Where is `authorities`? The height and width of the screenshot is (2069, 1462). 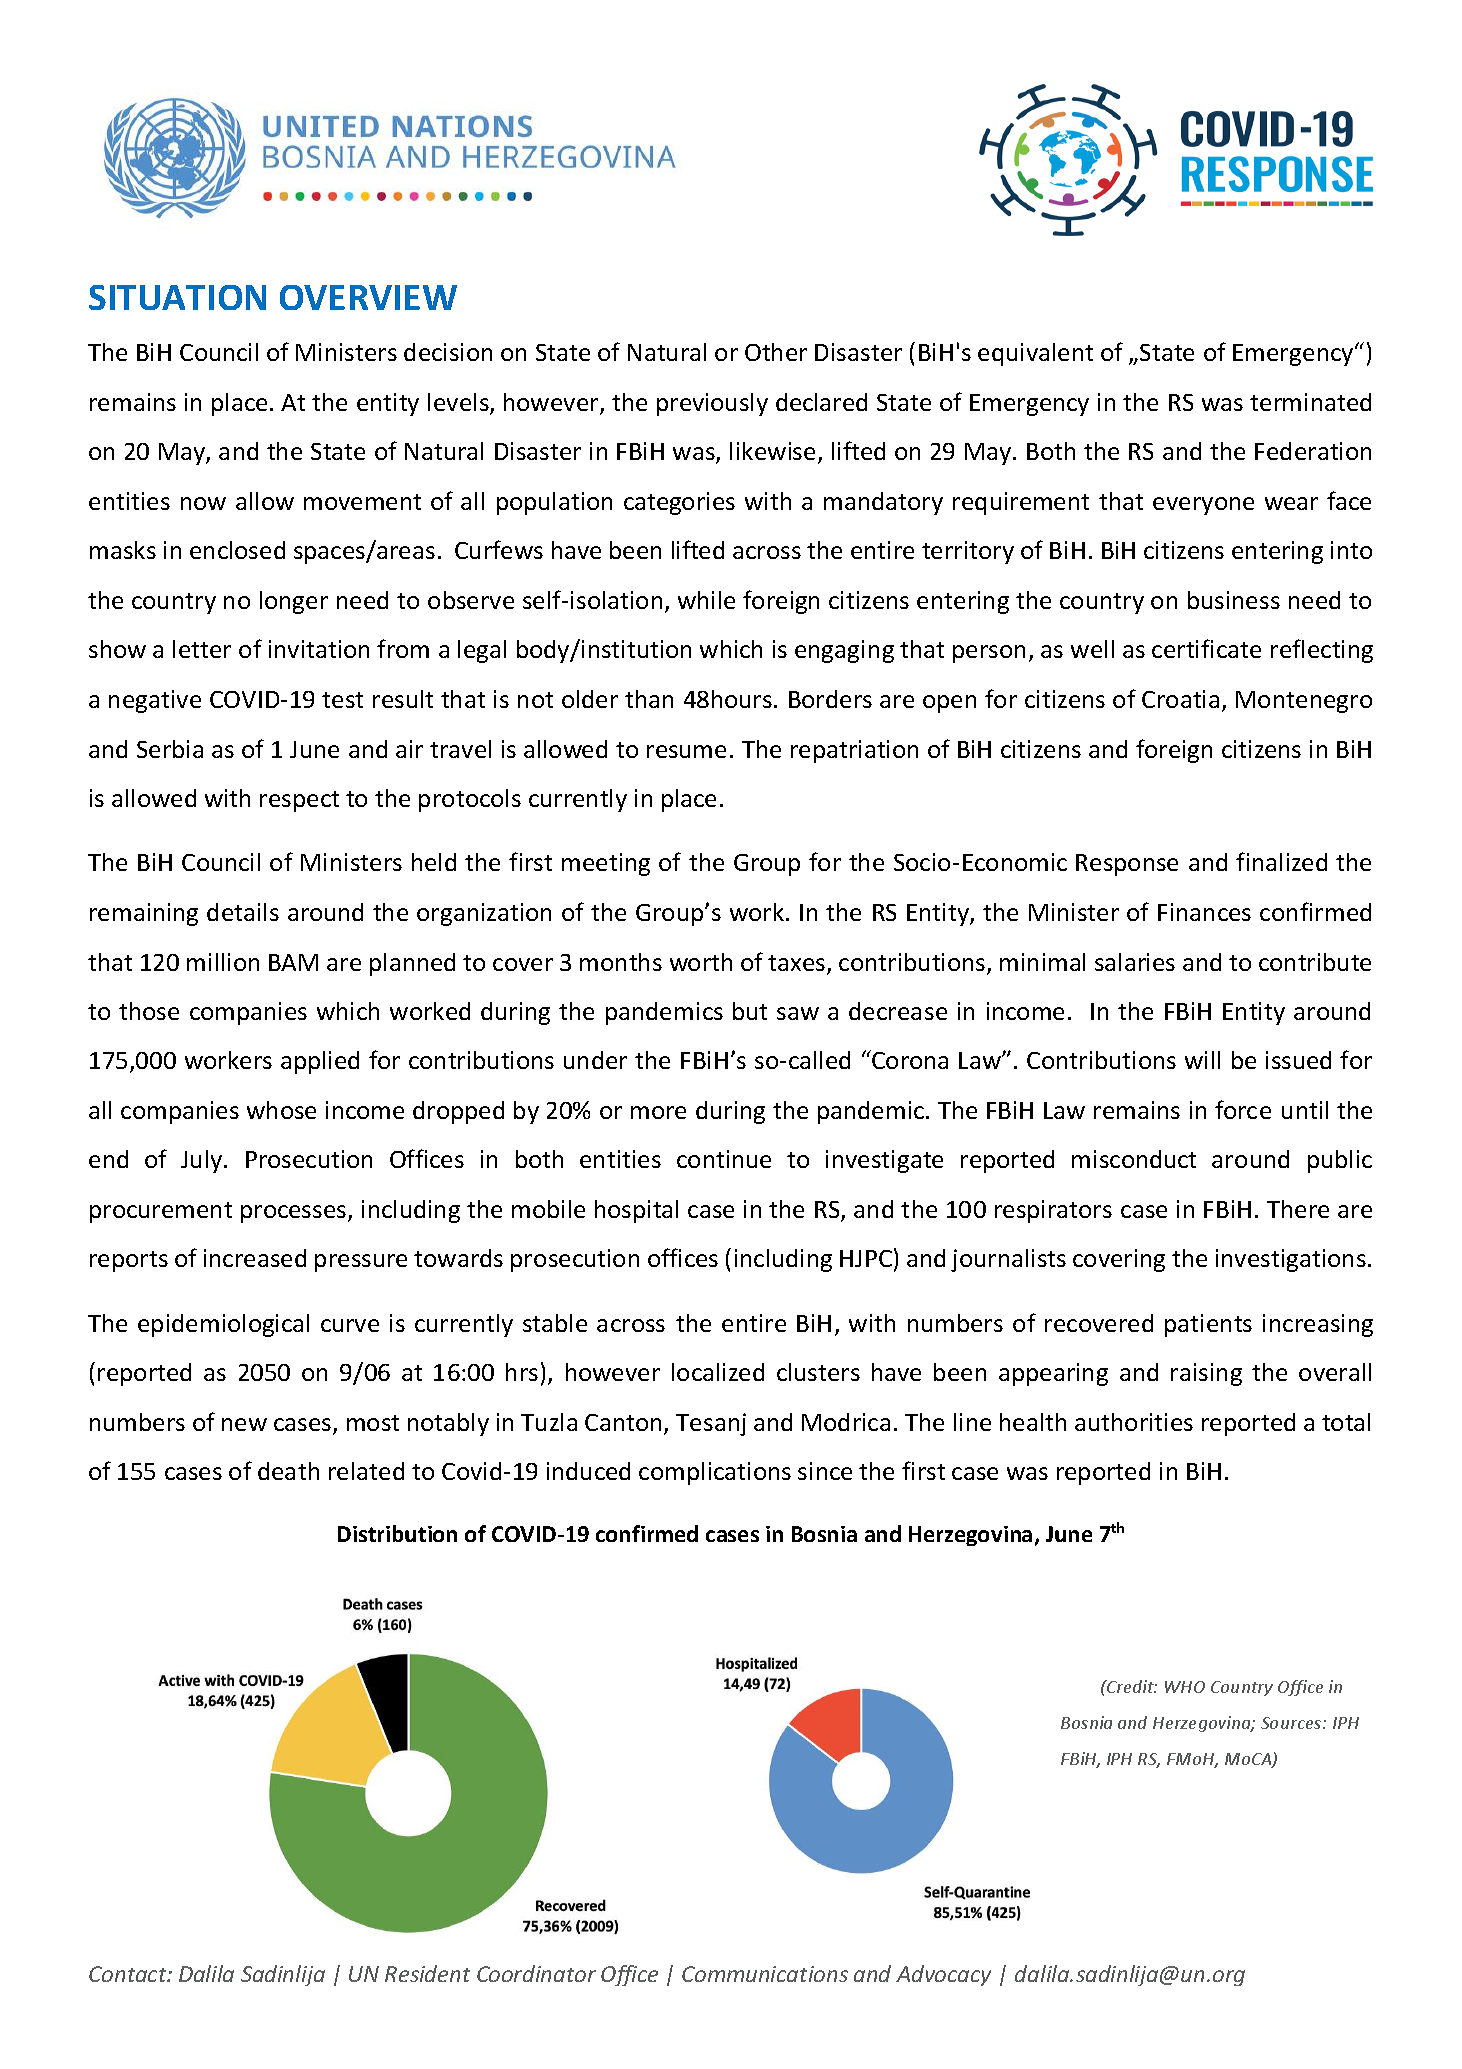 authorities is located at coordinates (1134, 1422).
